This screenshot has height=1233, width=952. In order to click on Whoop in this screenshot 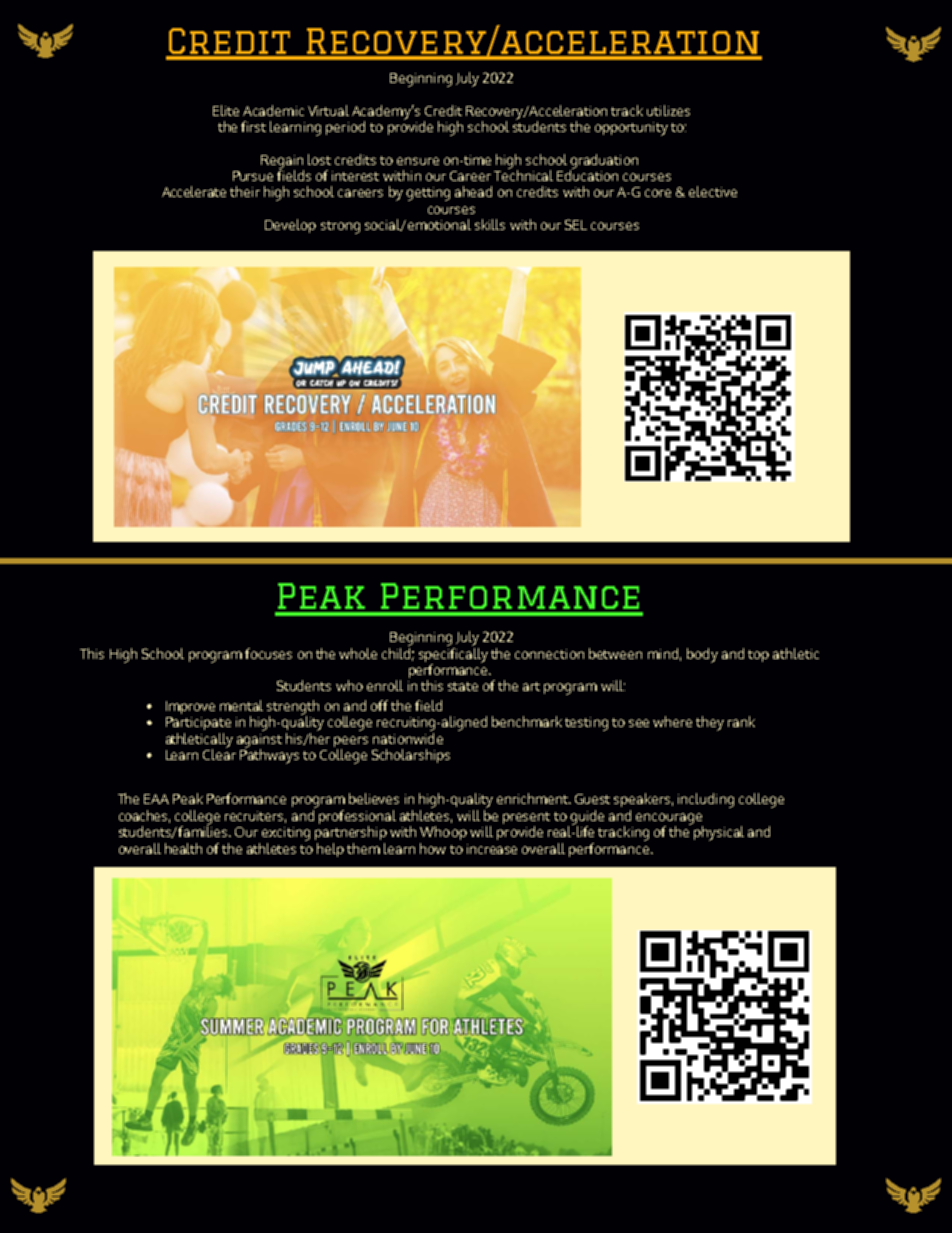, I will do `click(443, 833)`.
